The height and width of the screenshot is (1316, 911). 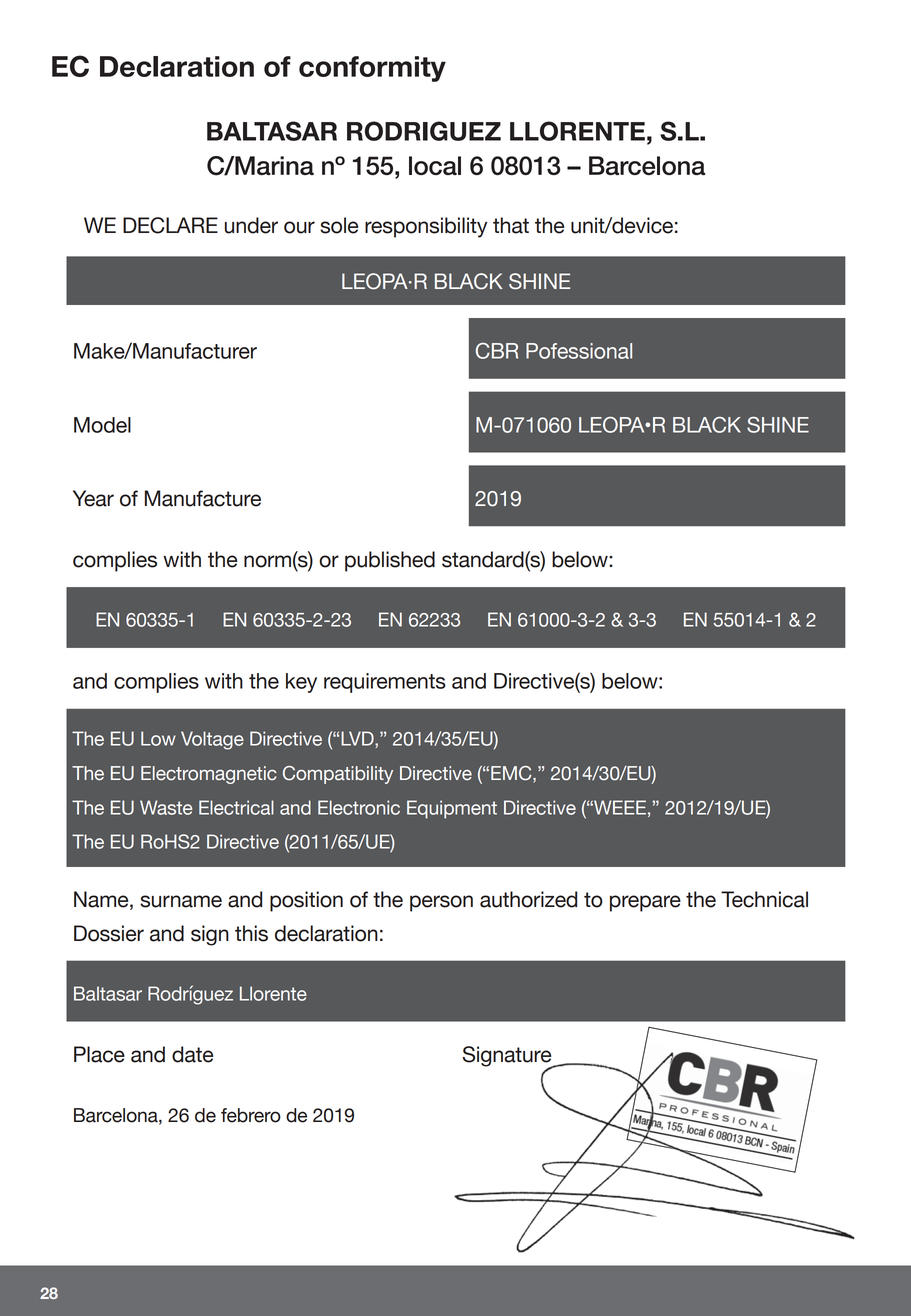 I want to click on that, so click(x=511, y=225).
